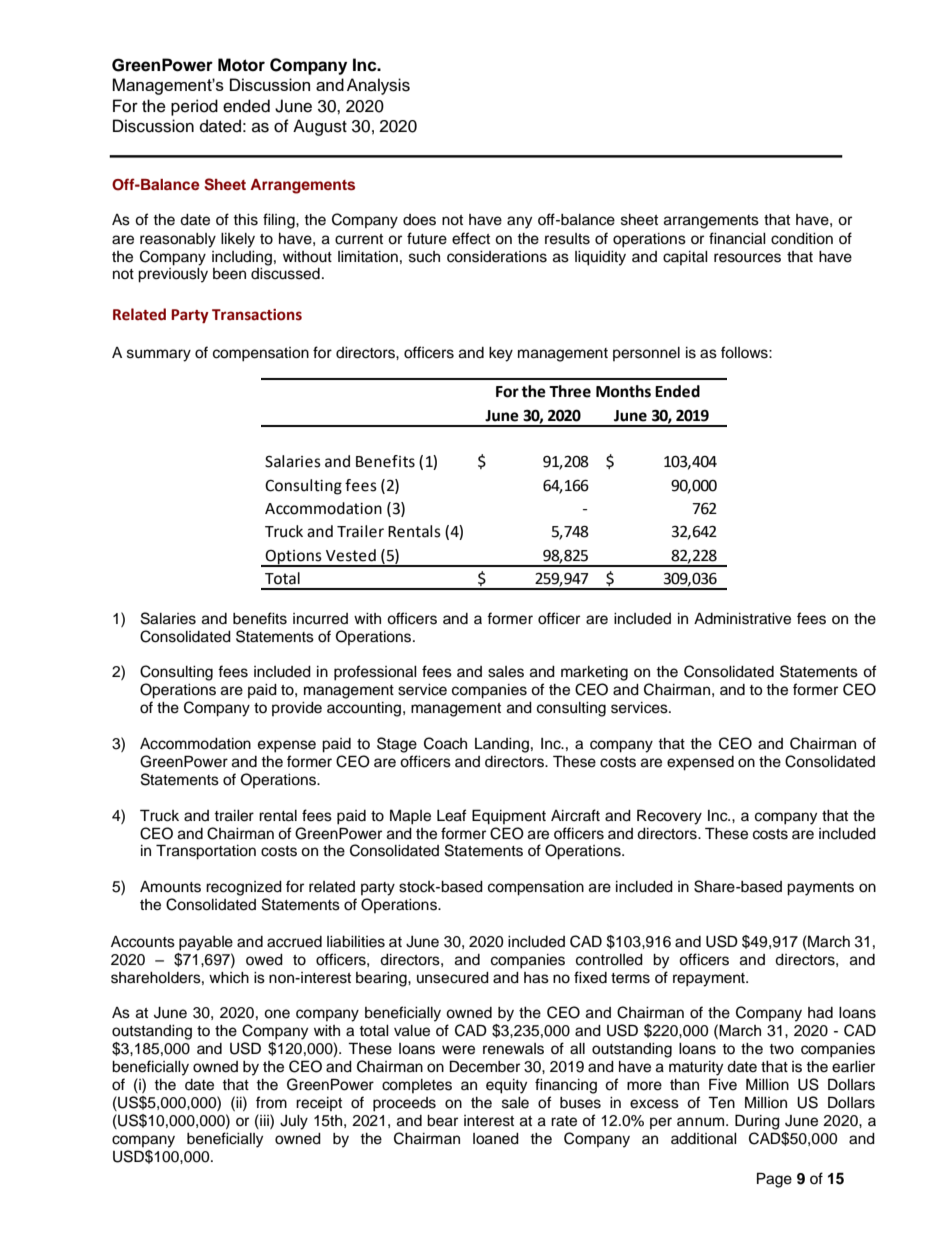  What do you see at coordinates (496, 1139) in the screenshot?
I see `loaned` at bounding box center [496, 1139].
